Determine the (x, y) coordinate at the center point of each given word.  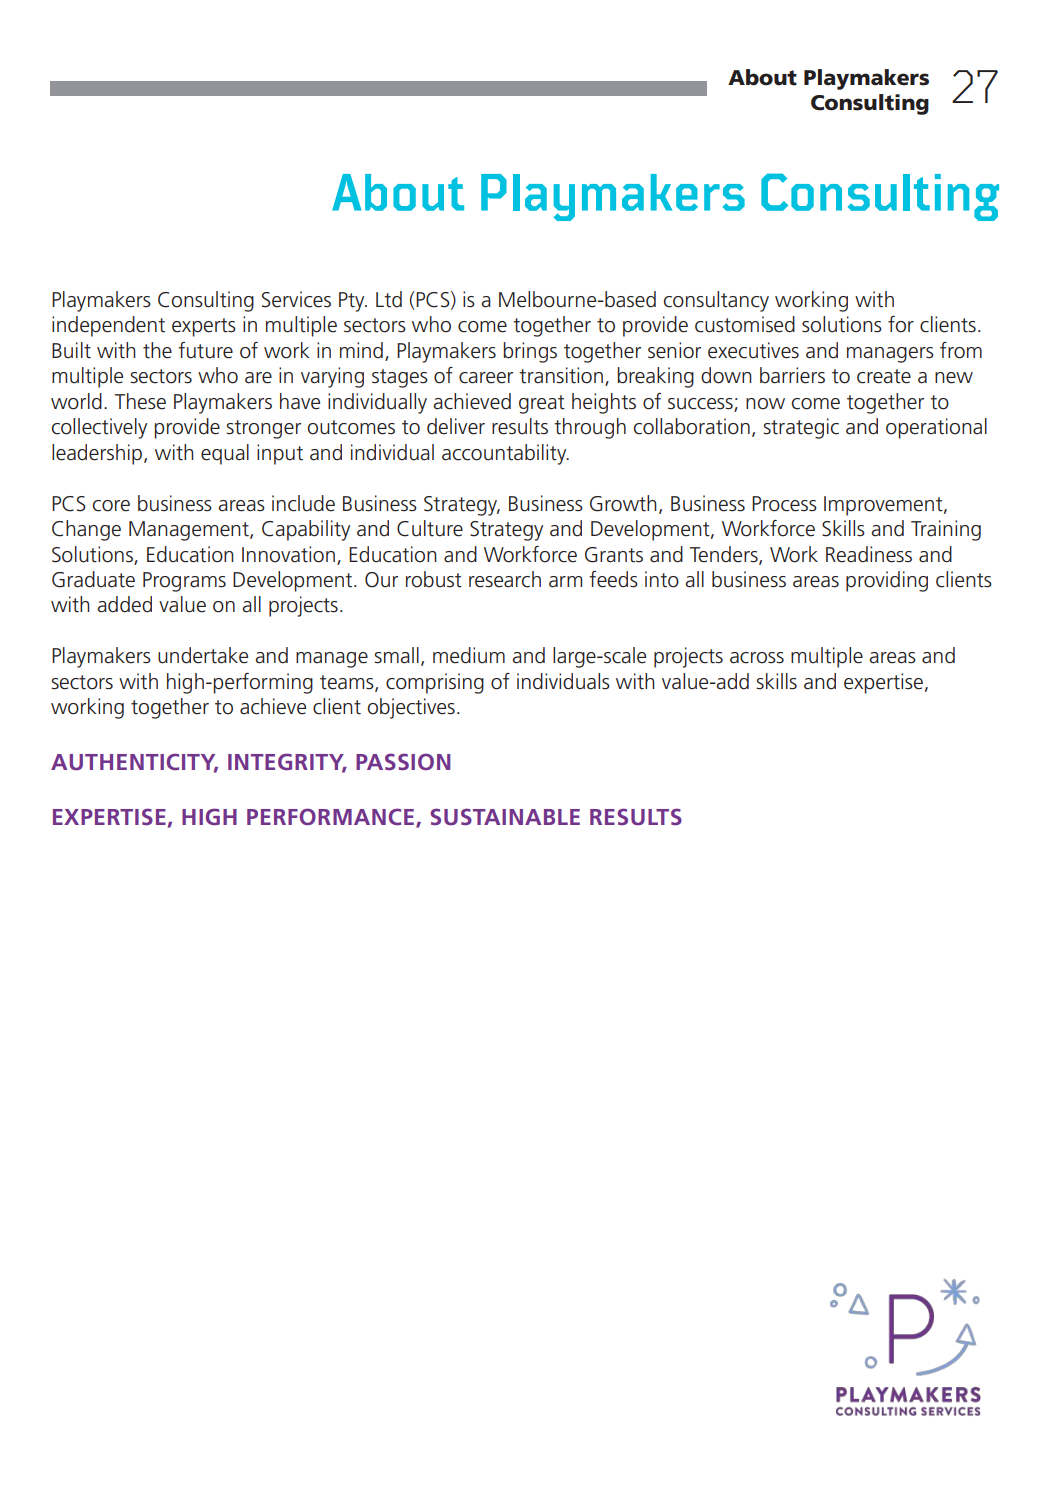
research (505, 579)
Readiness (869, 554)
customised (745, 324)
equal (225, 454)
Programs (184, 582)
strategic (801, 428)
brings (530, 352)
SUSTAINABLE (505, 816)
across (757, 658)
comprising (435, 683)
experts (204, 327)
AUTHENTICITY (134, 762)
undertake (203, 655)
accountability (505, 454)
